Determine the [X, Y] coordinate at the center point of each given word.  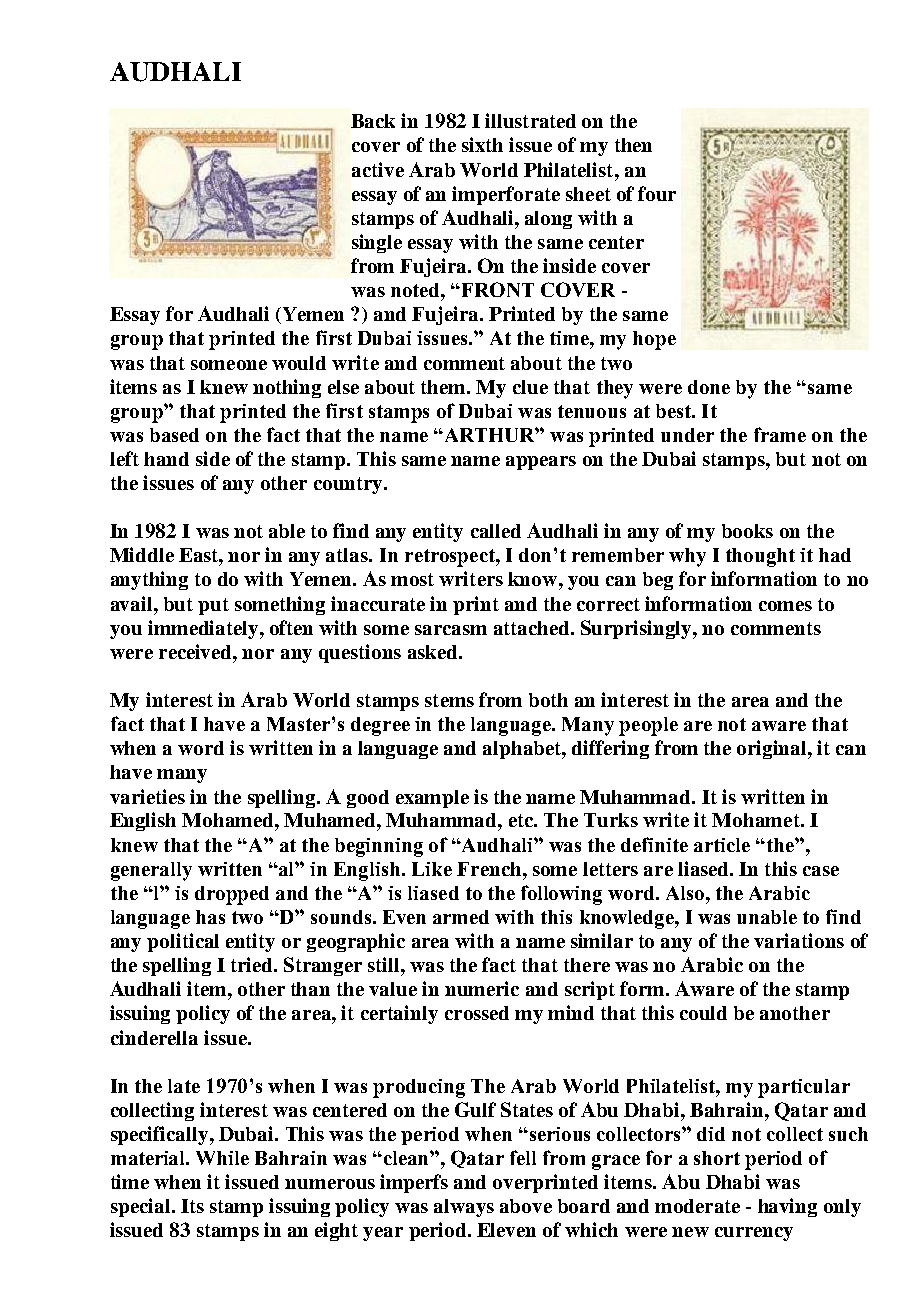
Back [373, 121]
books [747, 531]
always [464, 1208]
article [722, 845]
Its [192, 1206]
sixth [482, 144]
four [657, 193]
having [787, 1207]
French [490, 869]
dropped [232, 895]
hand [166, 459]
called [496, 531]
